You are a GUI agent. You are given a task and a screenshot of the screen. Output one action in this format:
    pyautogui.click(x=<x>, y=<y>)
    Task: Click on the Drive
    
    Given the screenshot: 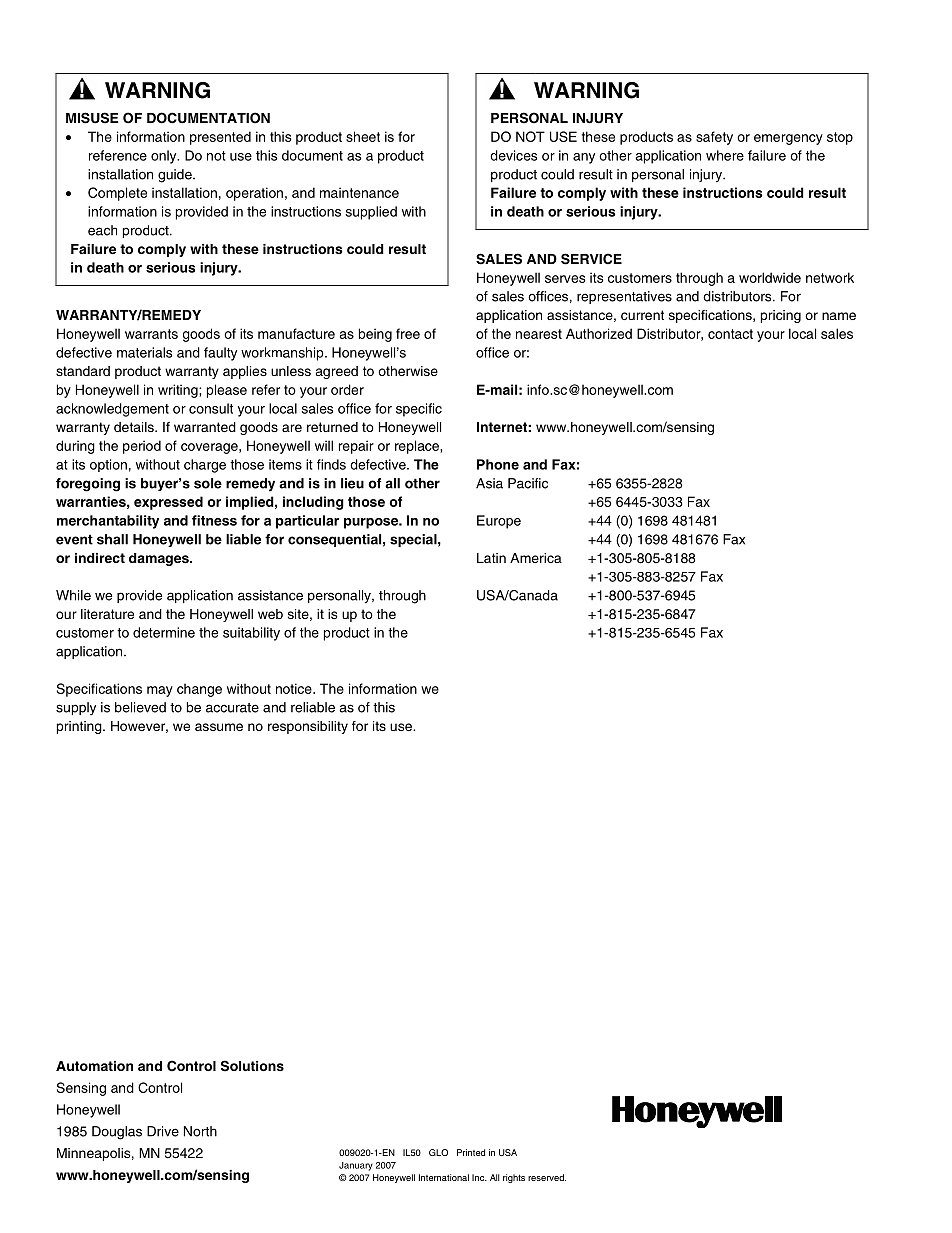 What is the action you would take?
    pyautogui.click(x=163, y=1131)
